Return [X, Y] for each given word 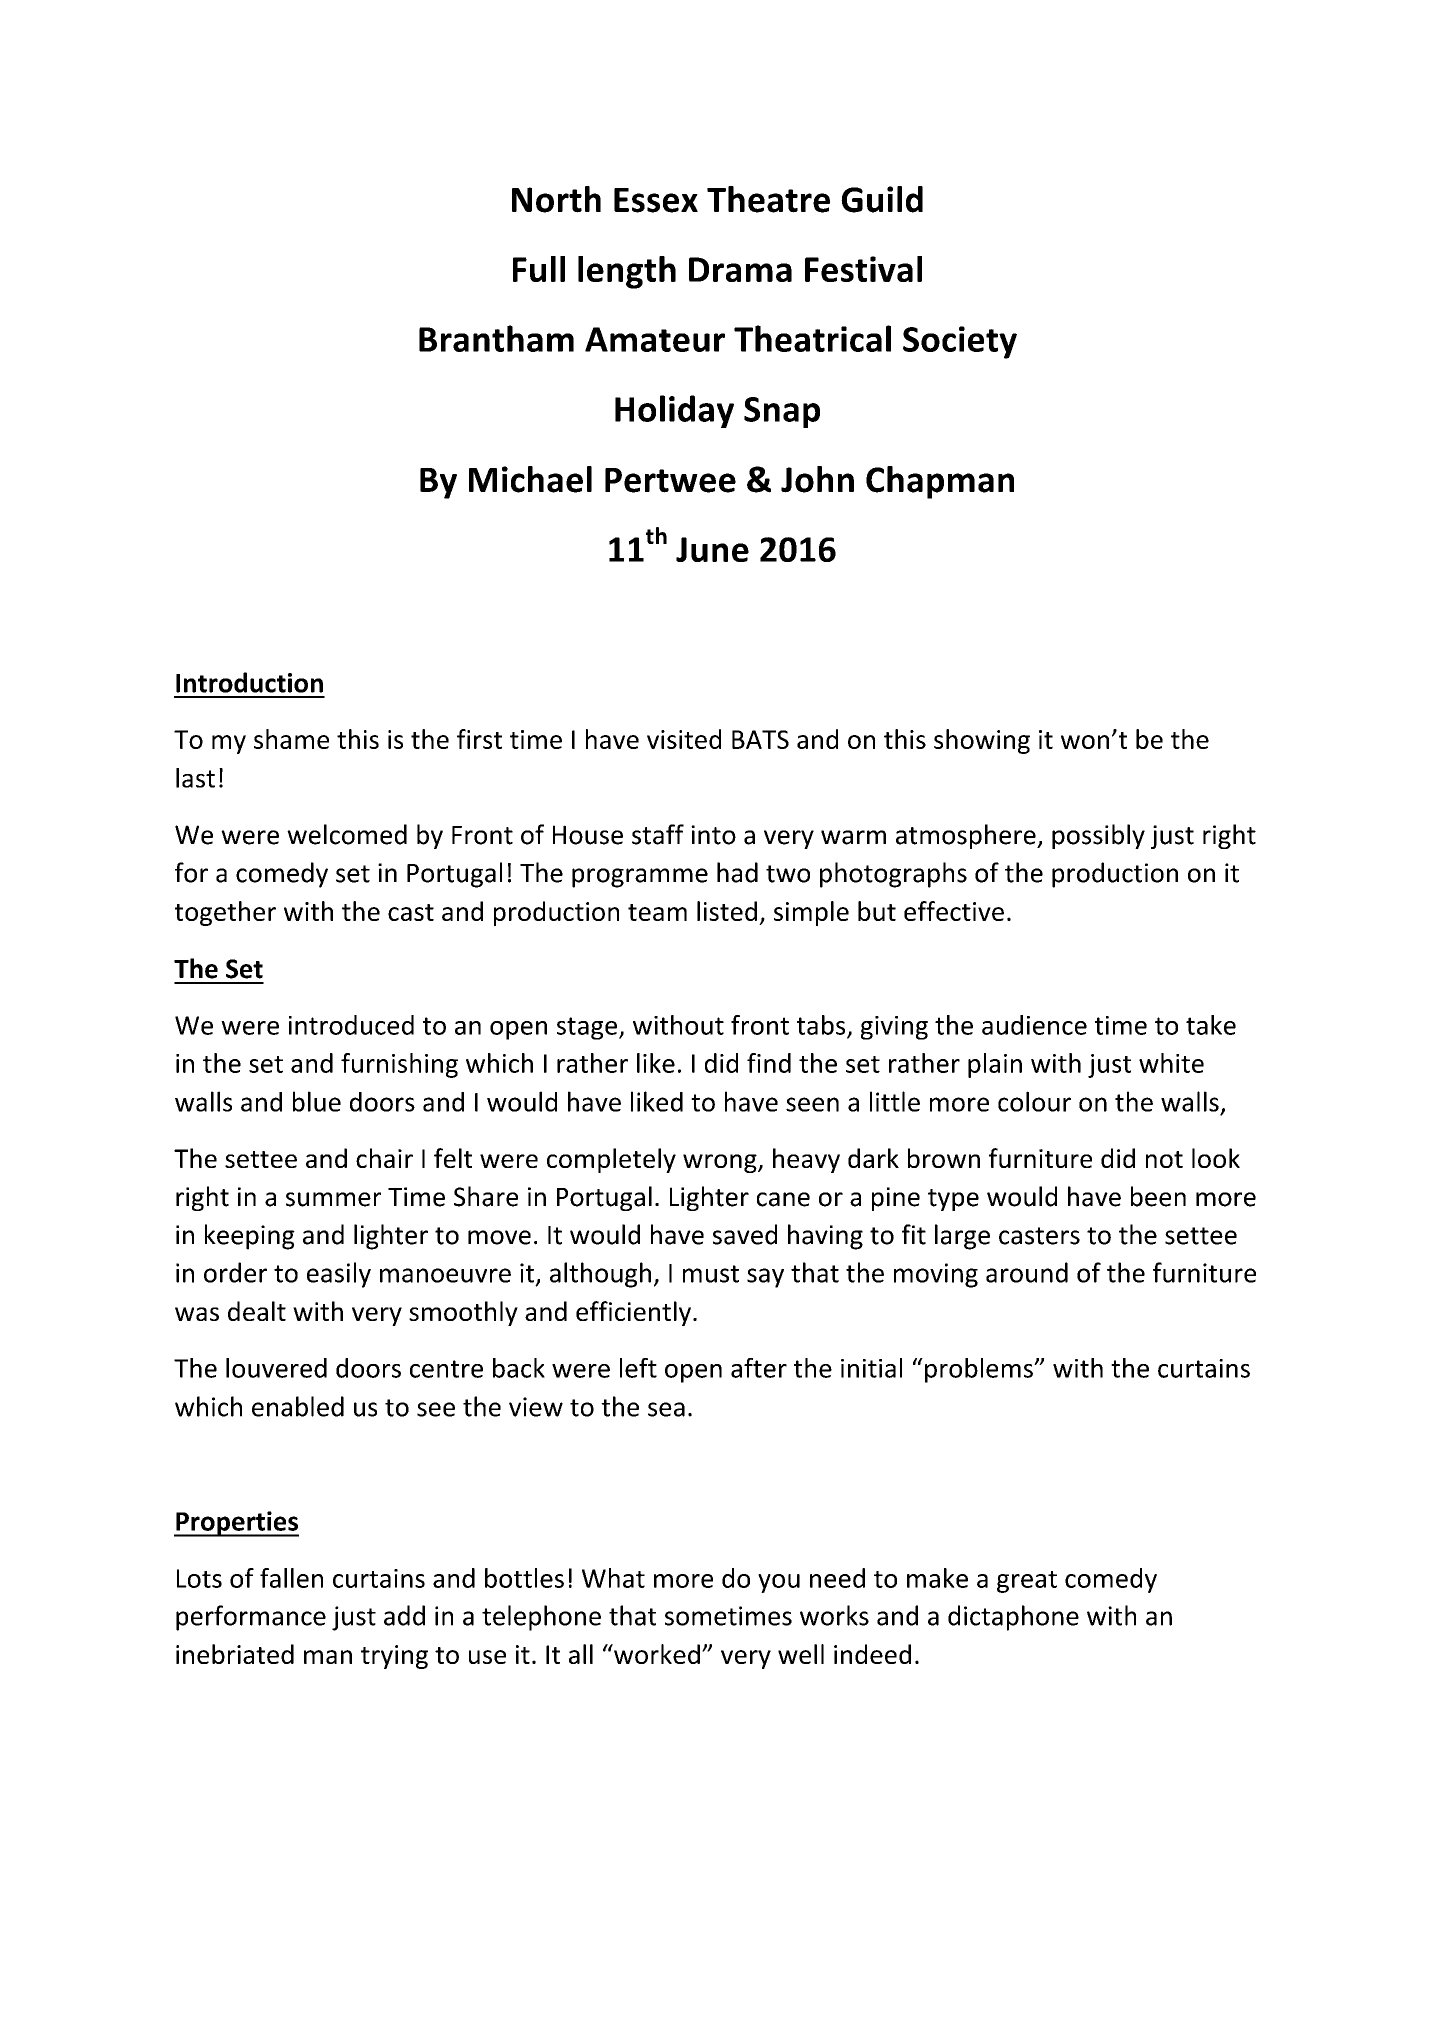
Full [539, 269]
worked [656, 1654]
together [225, 913]
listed [727, 911]
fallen [291, 1578]
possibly [1098, 836]
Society [960, 342]
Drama [740, 269]
